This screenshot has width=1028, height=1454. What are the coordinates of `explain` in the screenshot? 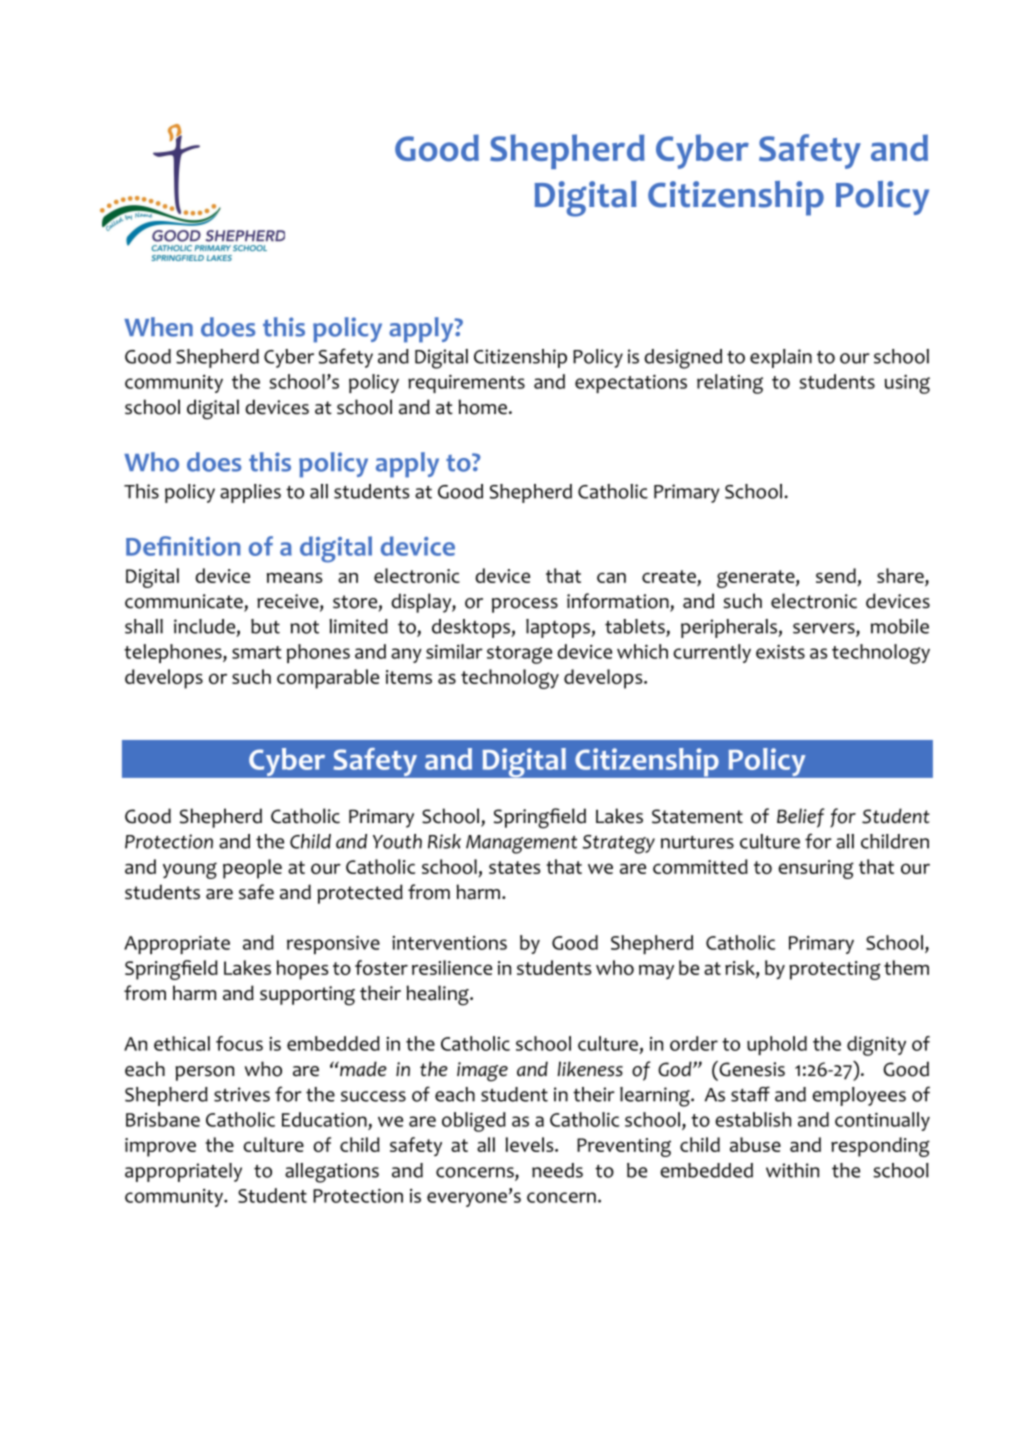 It's located at (781, 358).
